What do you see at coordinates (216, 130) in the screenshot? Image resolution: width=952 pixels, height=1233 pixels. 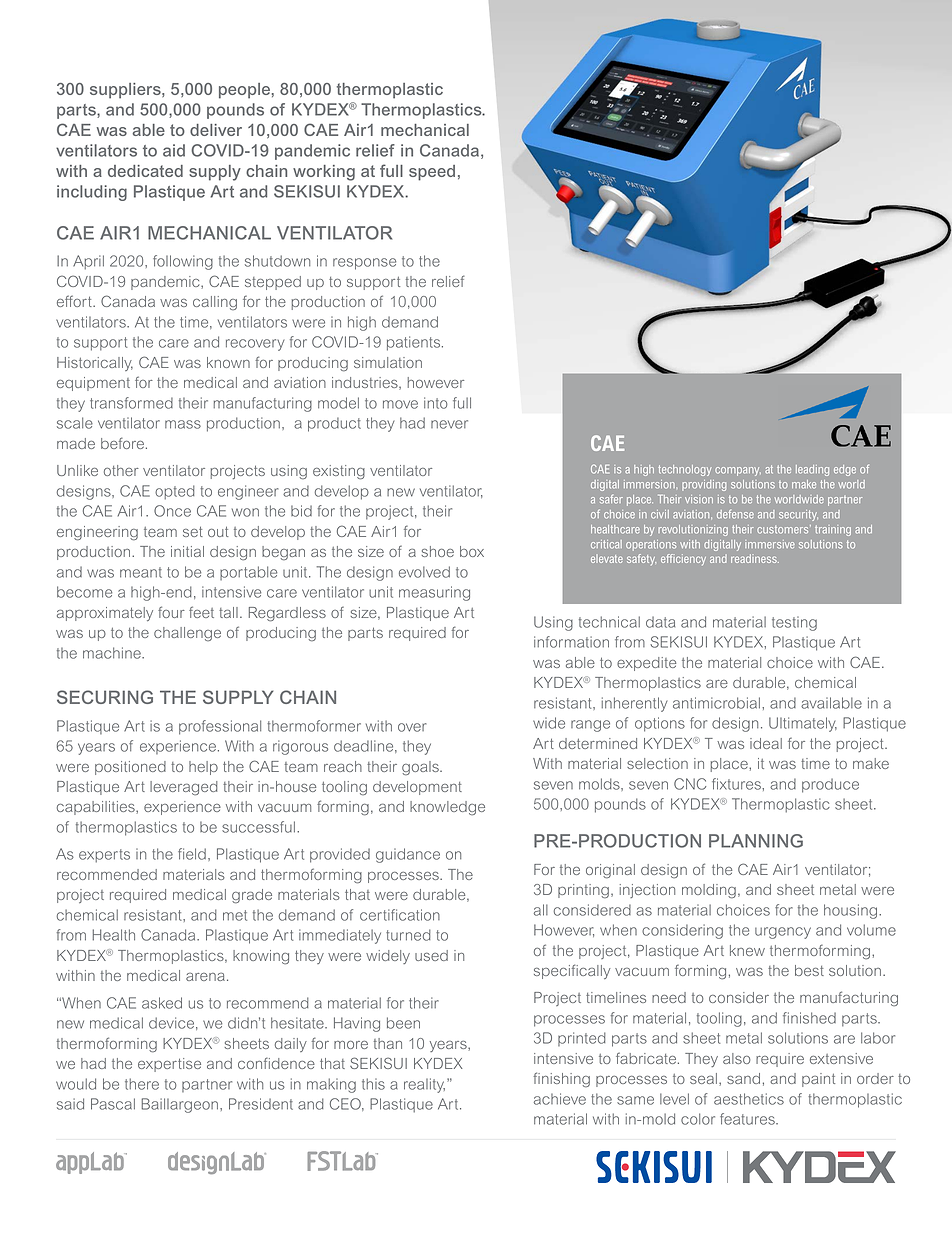 I see `deliver` at bounding box center [216, 130].
